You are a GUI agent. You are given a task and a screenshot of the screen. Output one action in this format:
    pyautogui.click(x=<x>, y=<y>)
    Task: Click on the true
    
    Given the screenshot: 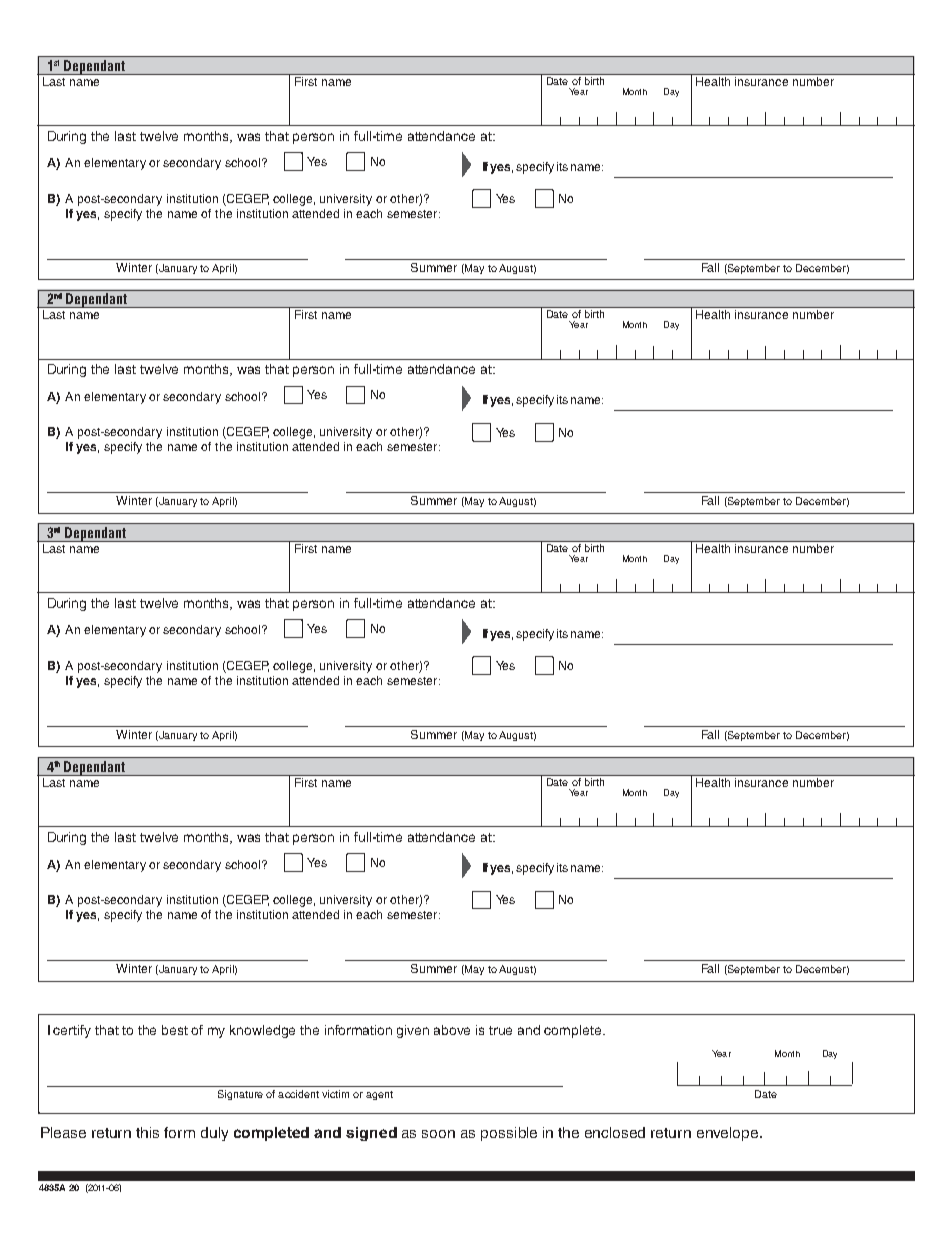 What is the action you would take?
    pyautogui.click(x=500, y=1030)
